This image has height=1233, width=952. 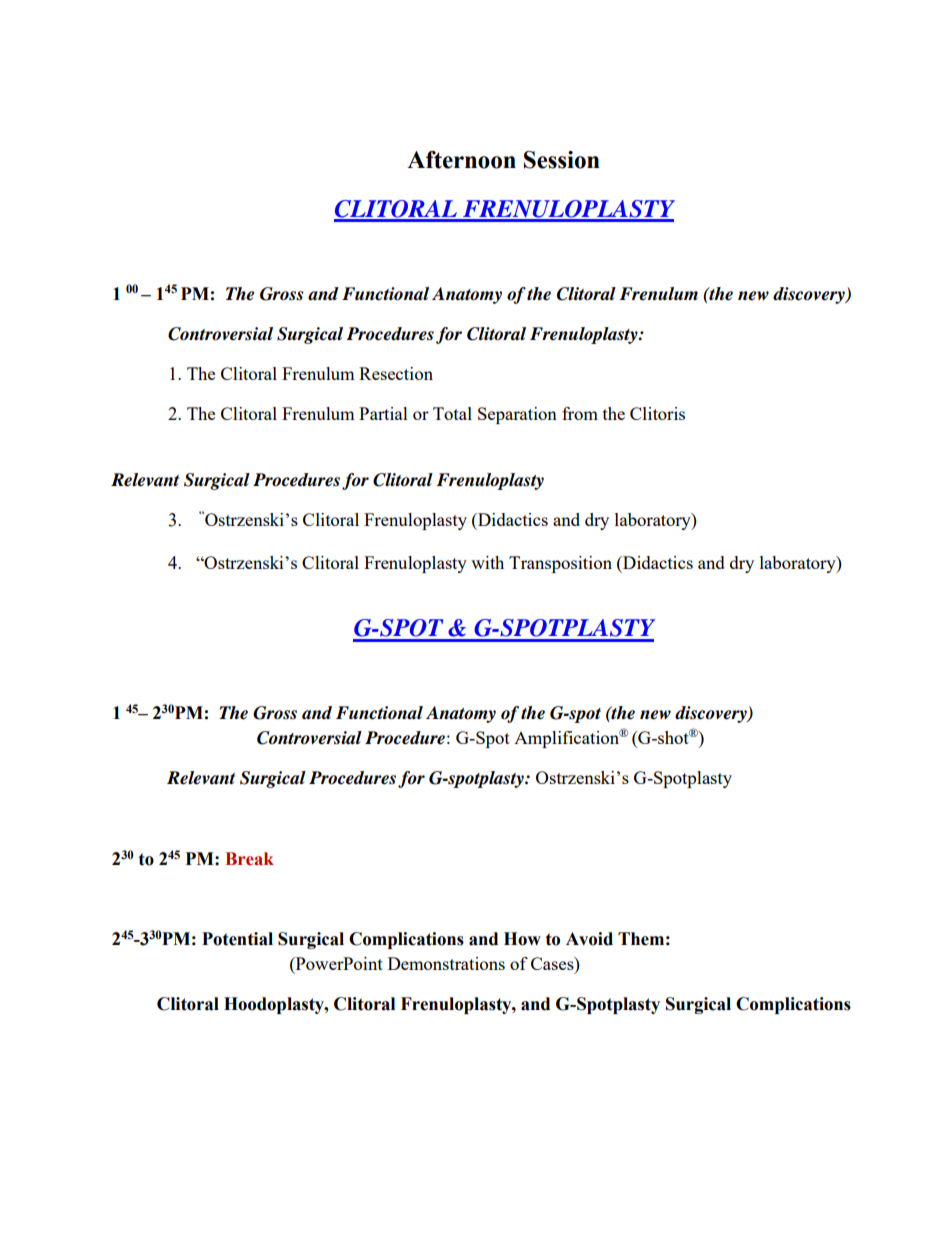 I want to click on Demonstrations, so click(x=446, y=963).
